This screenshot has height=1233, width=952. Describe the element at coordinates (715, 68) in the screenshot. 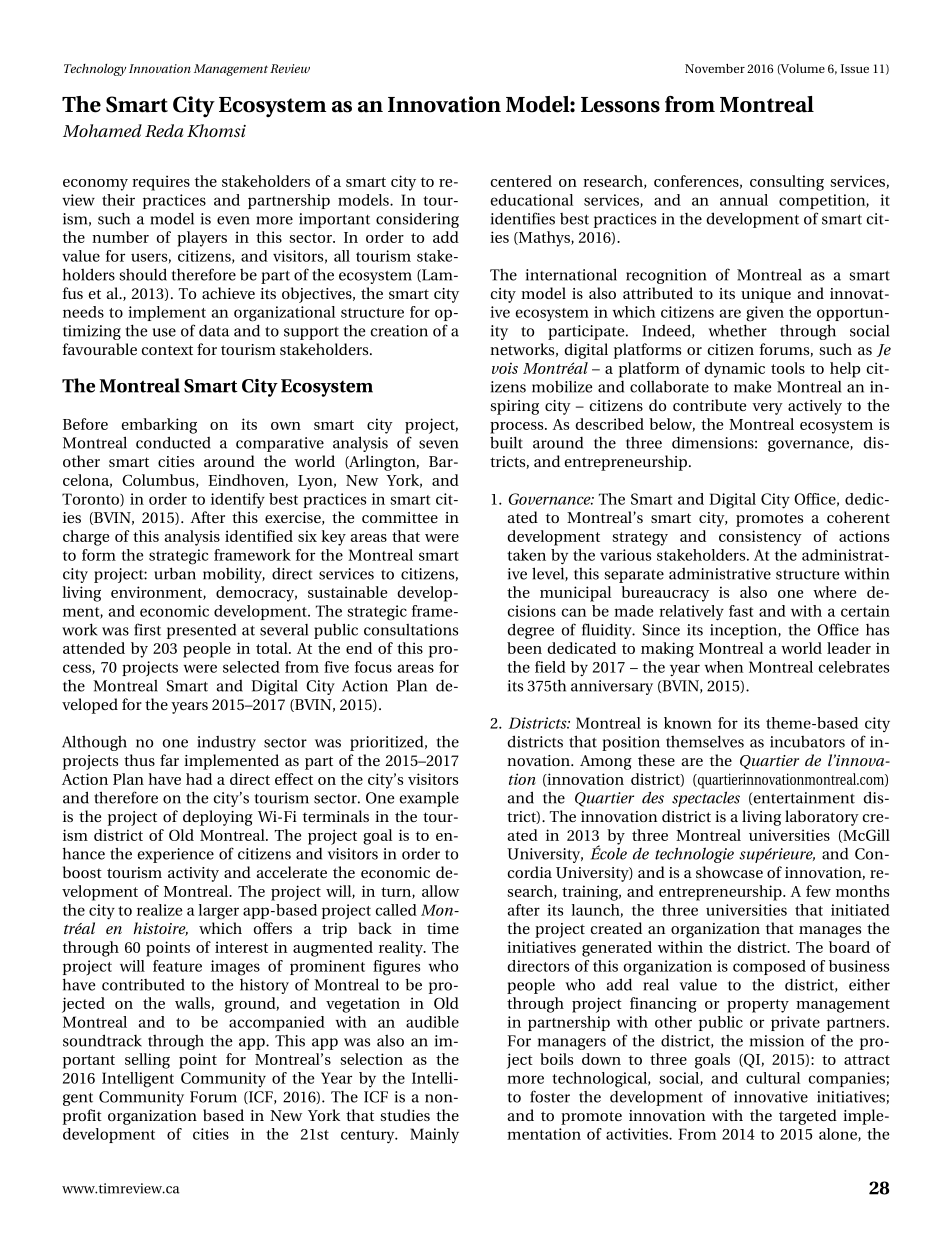

I see `November` at that location.
